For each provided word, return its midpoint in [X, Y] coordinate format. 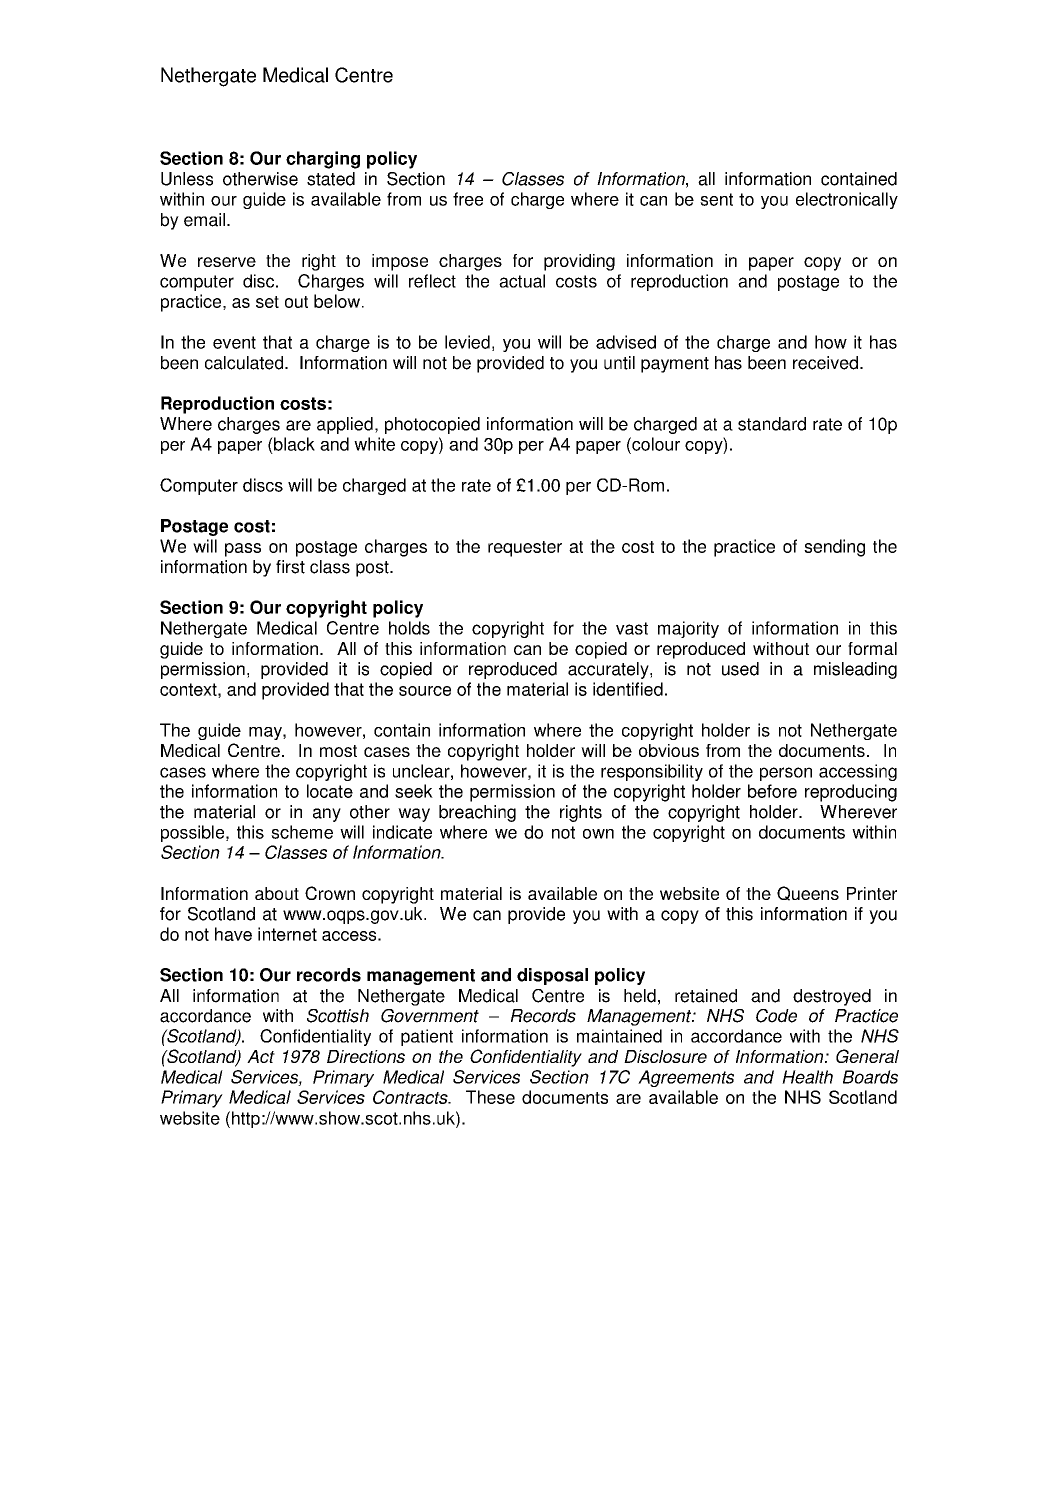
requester [525, 549]
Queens [808, 893]
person [786, 774]
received [825, 363]
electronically [847, 200]
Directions [366, 1056]
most [338, 751]
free [468, 199]
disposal [552, 976]
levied [467, 342]
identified [628, 689]
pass [243, 550]
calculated [245, 363]
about [277, 893]
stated [331, 179]
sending [834, 548]
